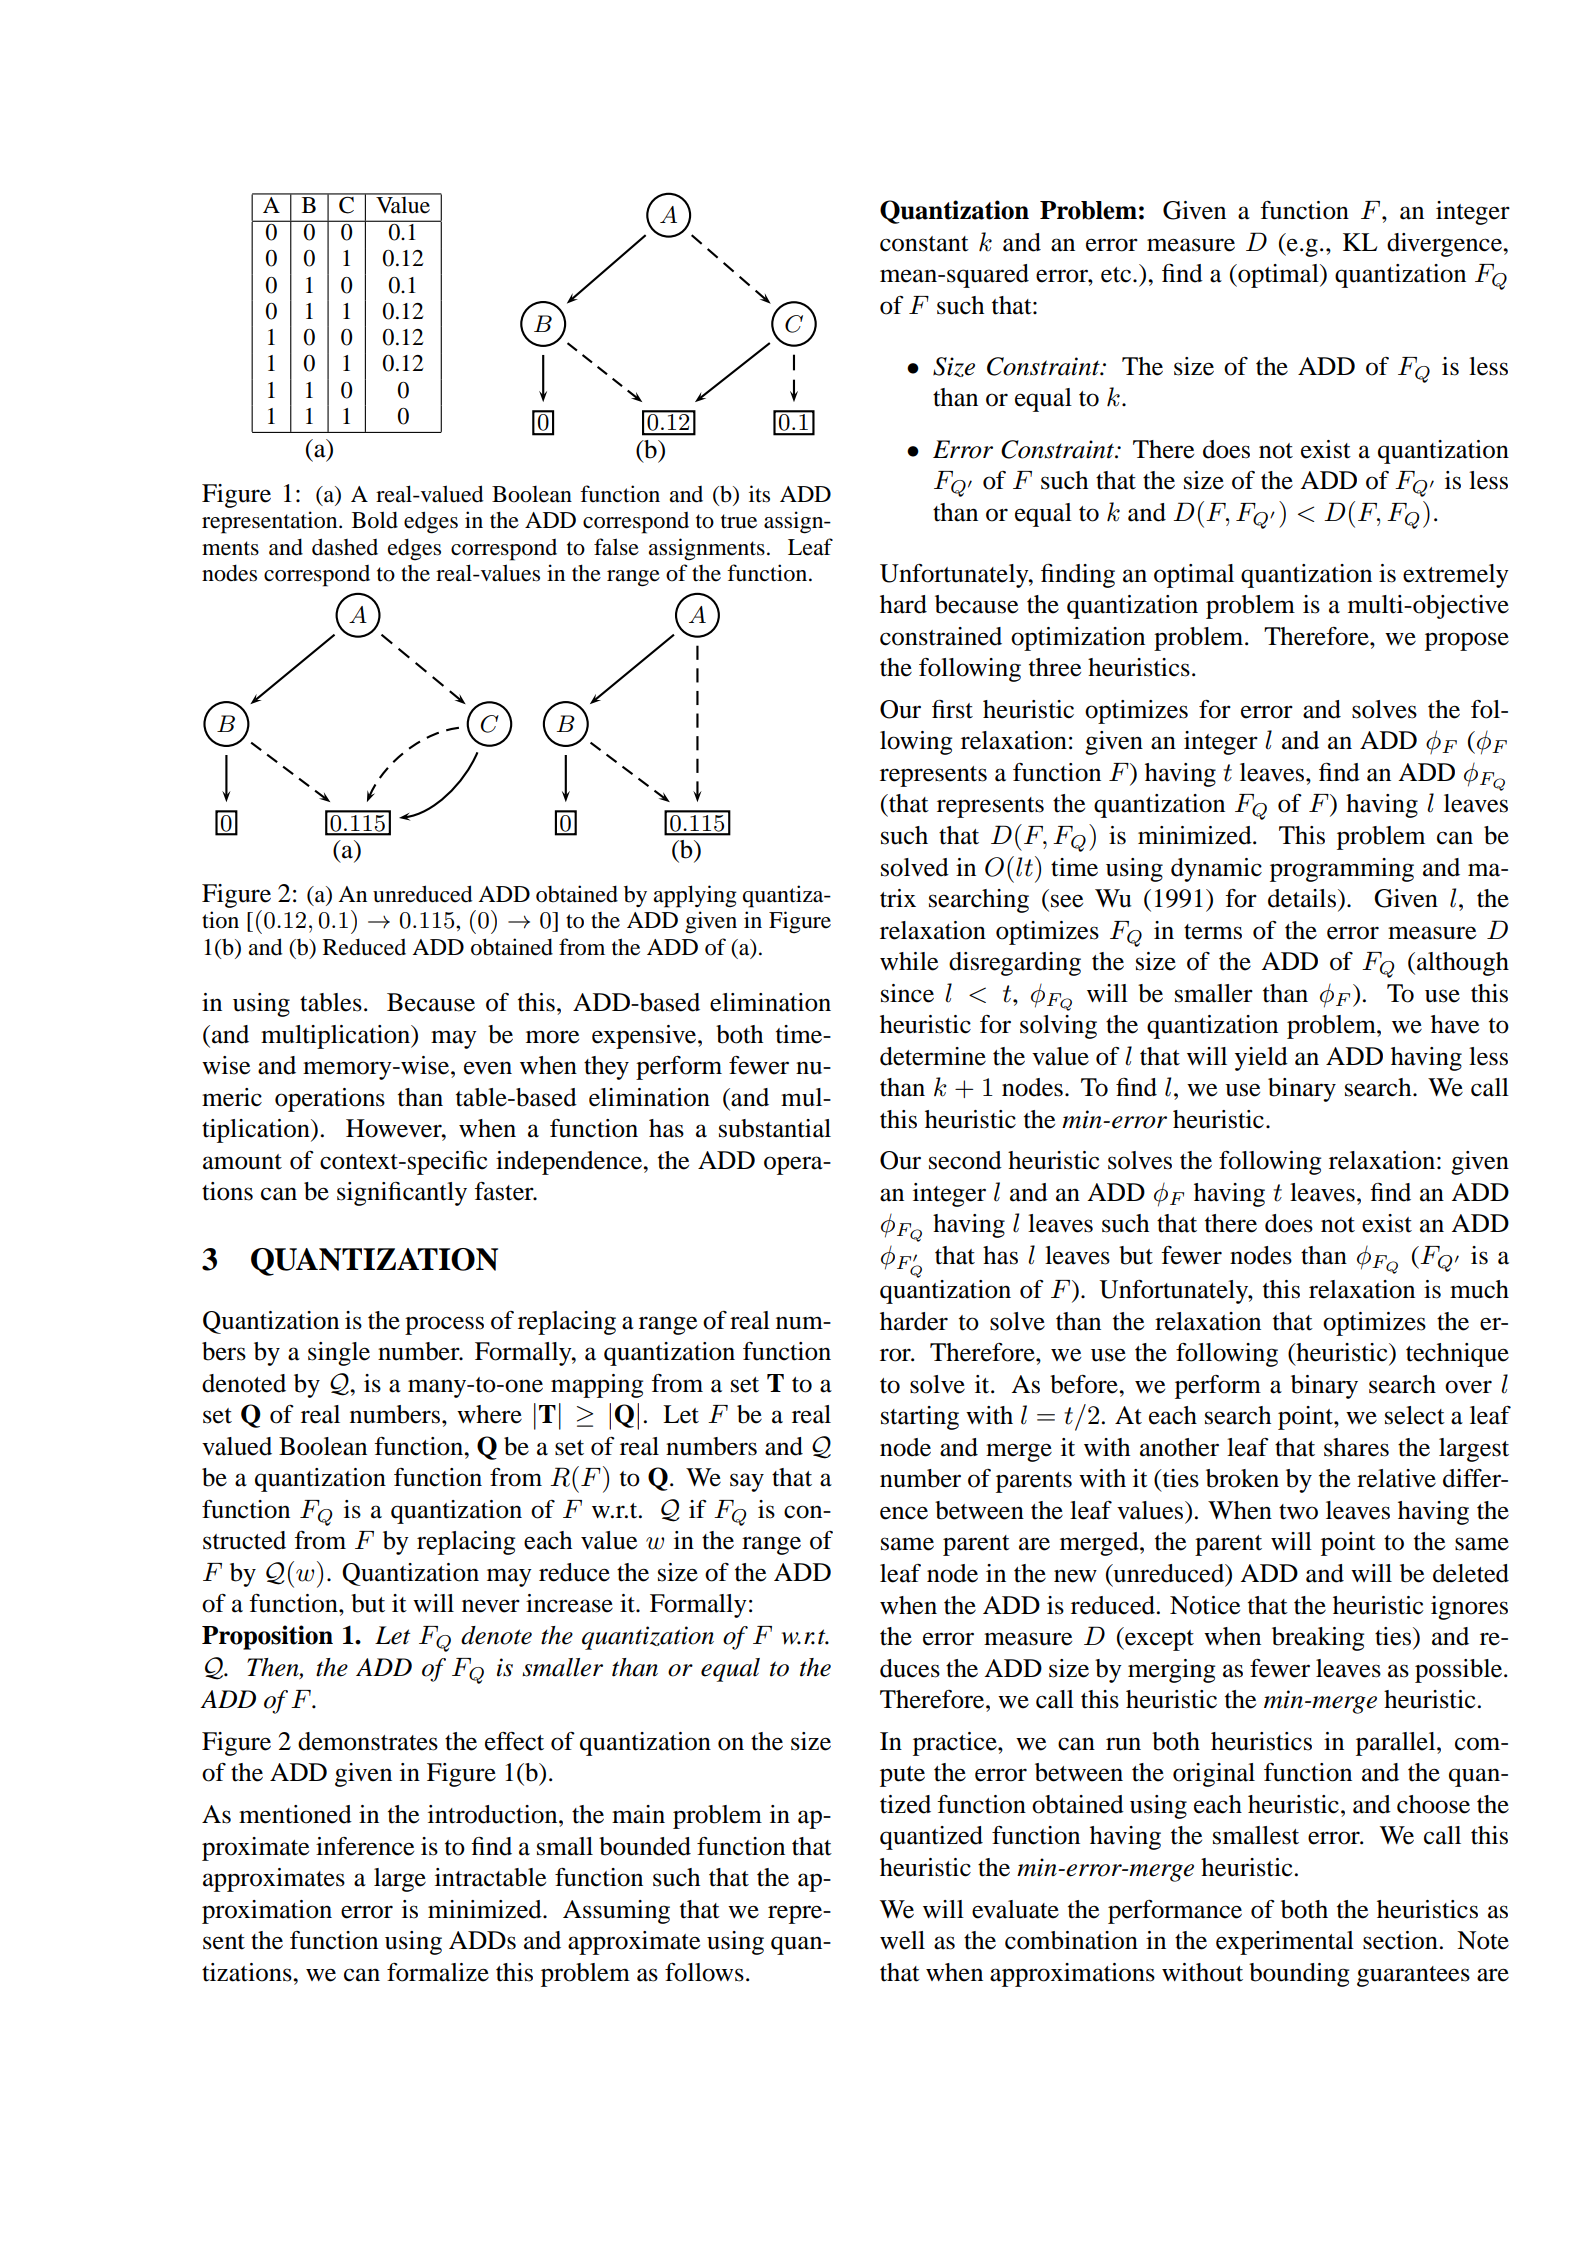 The height and width of the screenshot is (2251, 1591). What do you see at coordinates (345, 547) in the screenshot?
I see `dashed` at bounding box center [345, 547].
